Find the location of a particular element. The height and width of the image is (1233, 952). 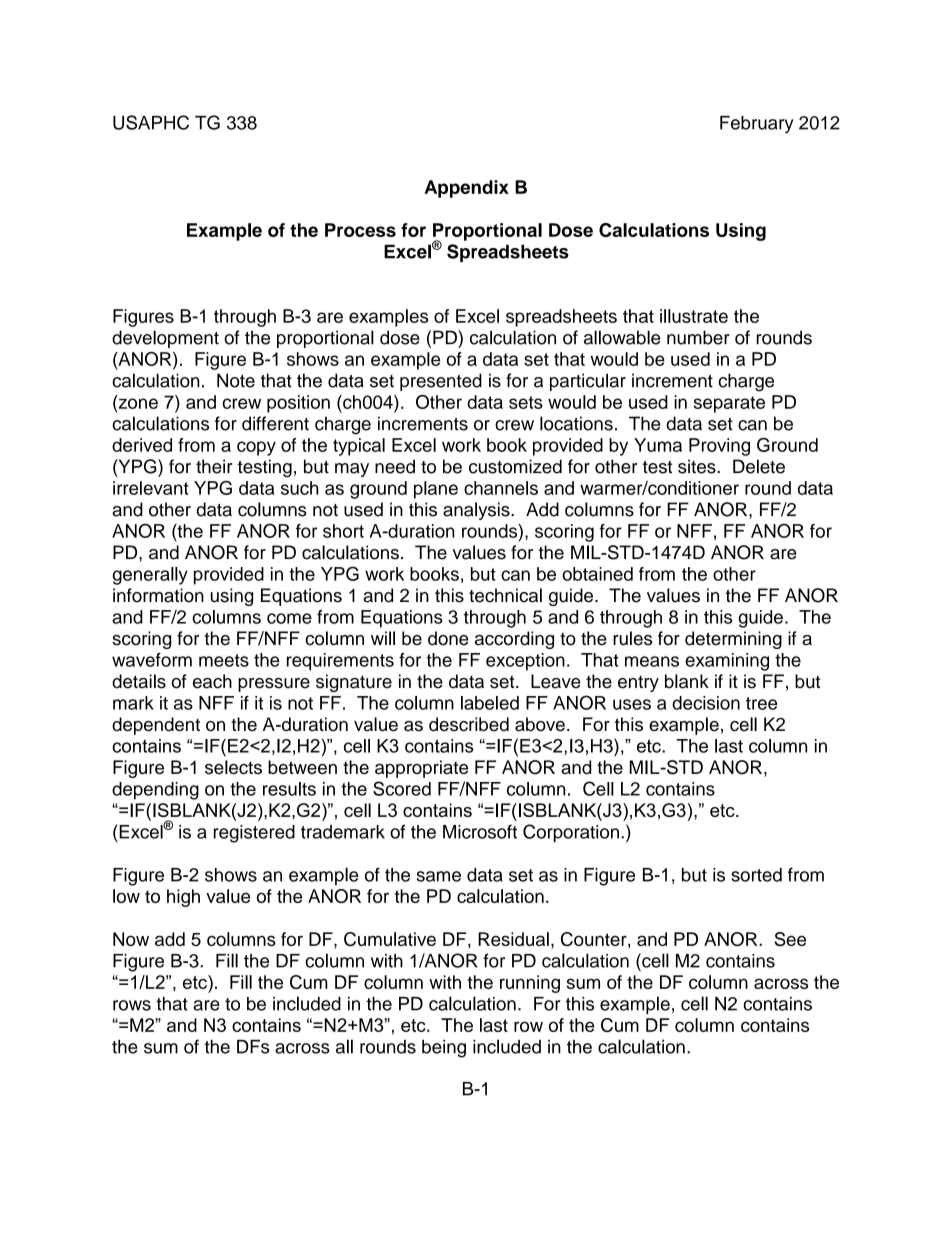

depending is located at coordinates (155, 791).
